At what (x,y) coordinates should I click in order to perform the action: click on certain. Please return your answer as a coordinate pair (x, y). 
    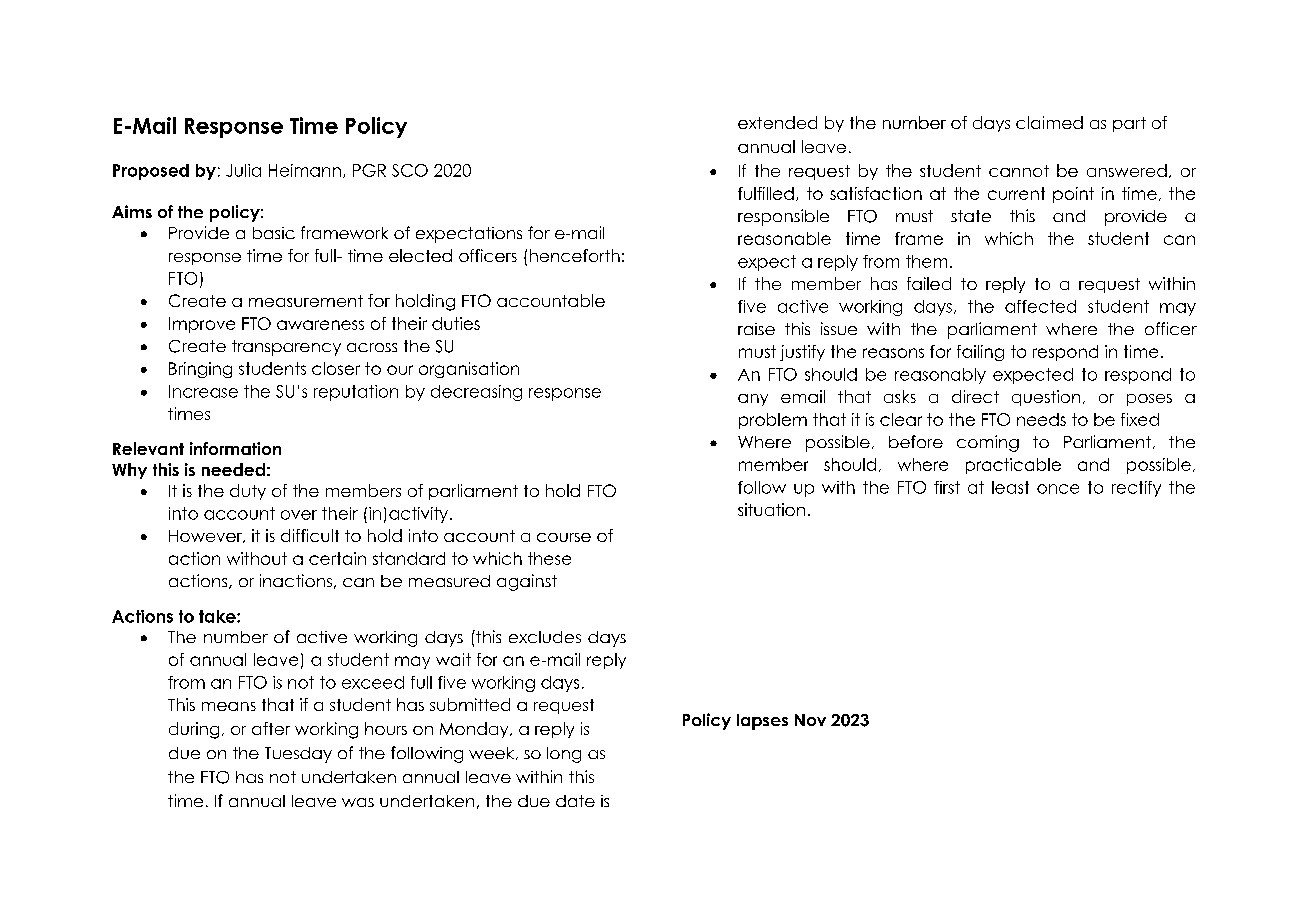
    Looking at the image, I should click on (337, 558).
